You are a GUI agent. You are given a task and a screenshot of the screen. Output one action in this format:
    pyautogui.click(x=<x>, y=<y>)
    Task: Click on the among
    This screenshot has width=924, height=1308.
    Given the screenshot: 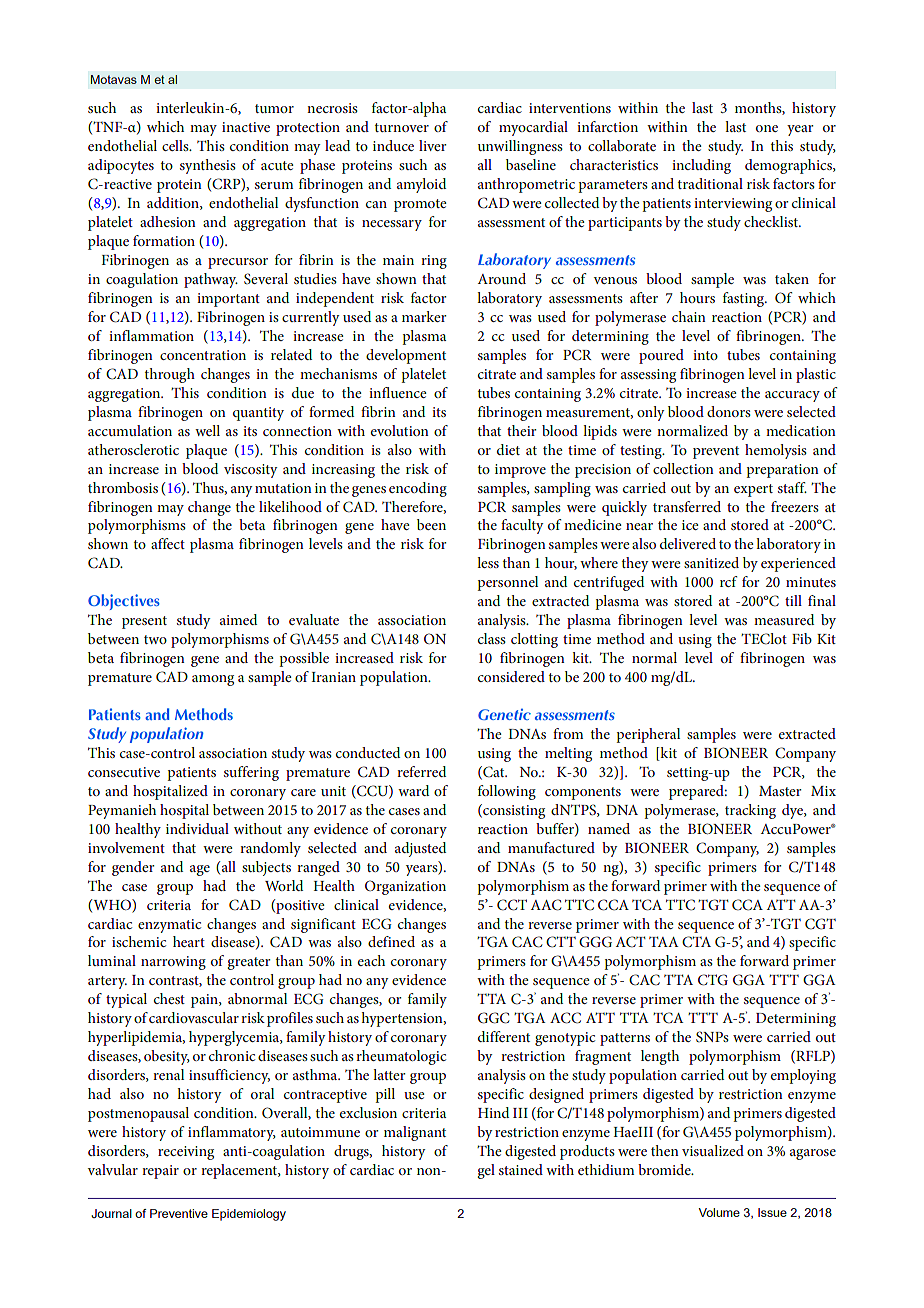 What is the action you would take?
    pyautogui.click(x=213, y=680)
